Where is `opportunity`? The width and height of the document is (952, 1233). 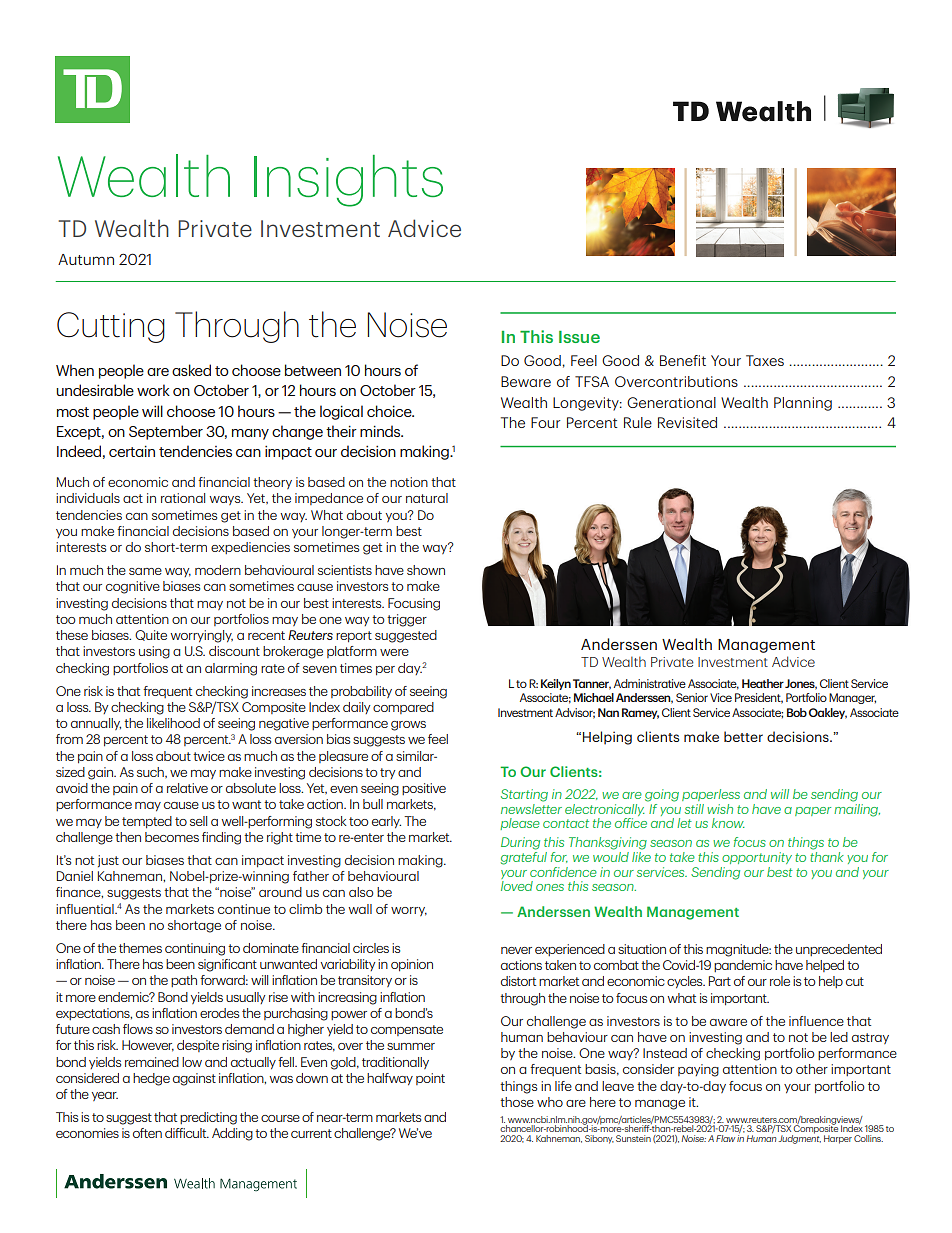 opportunity is located at coordinates (757, 858).
